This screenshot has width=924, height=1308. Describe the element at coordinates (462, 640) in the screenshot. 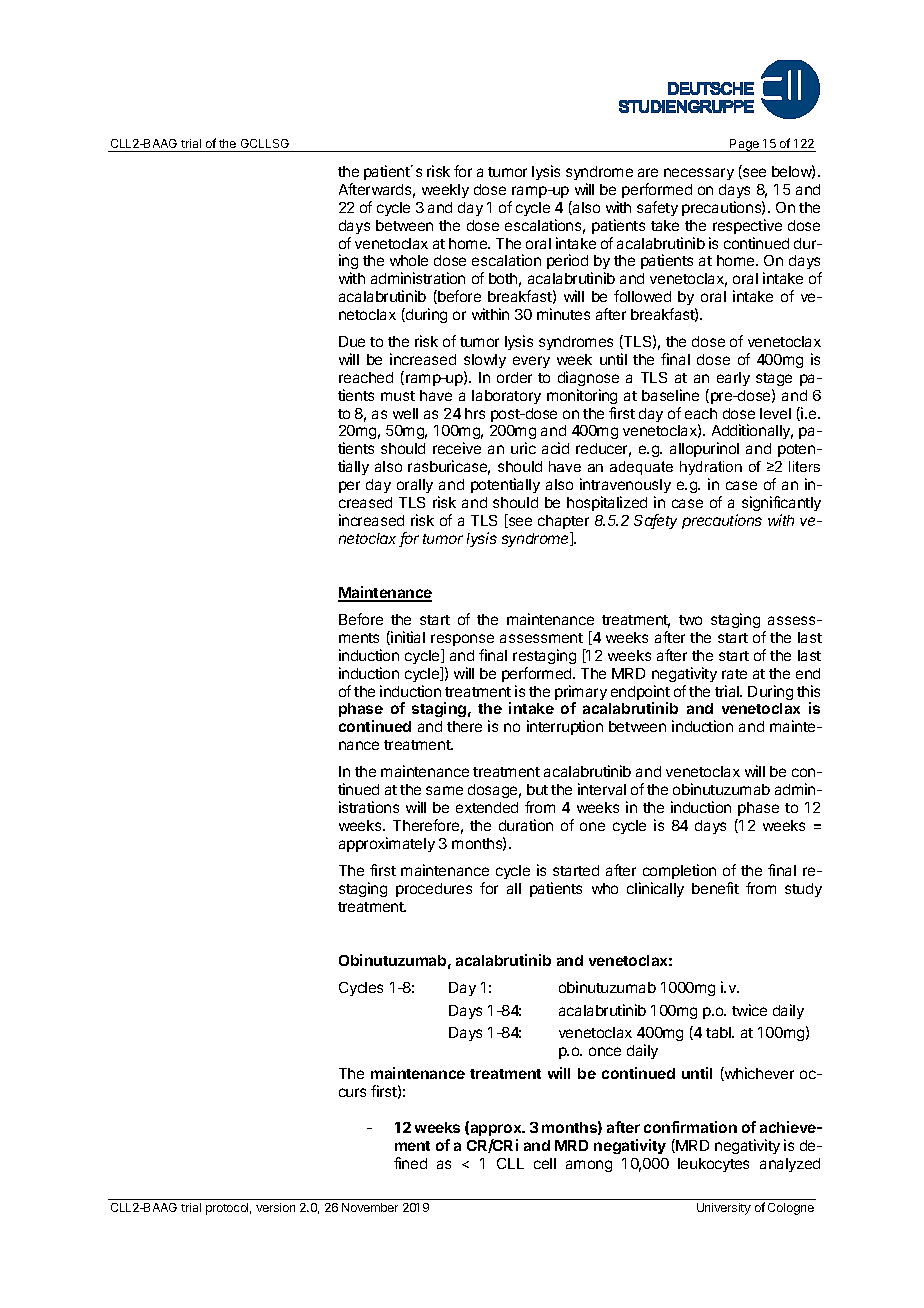

I see `response` at that location.
